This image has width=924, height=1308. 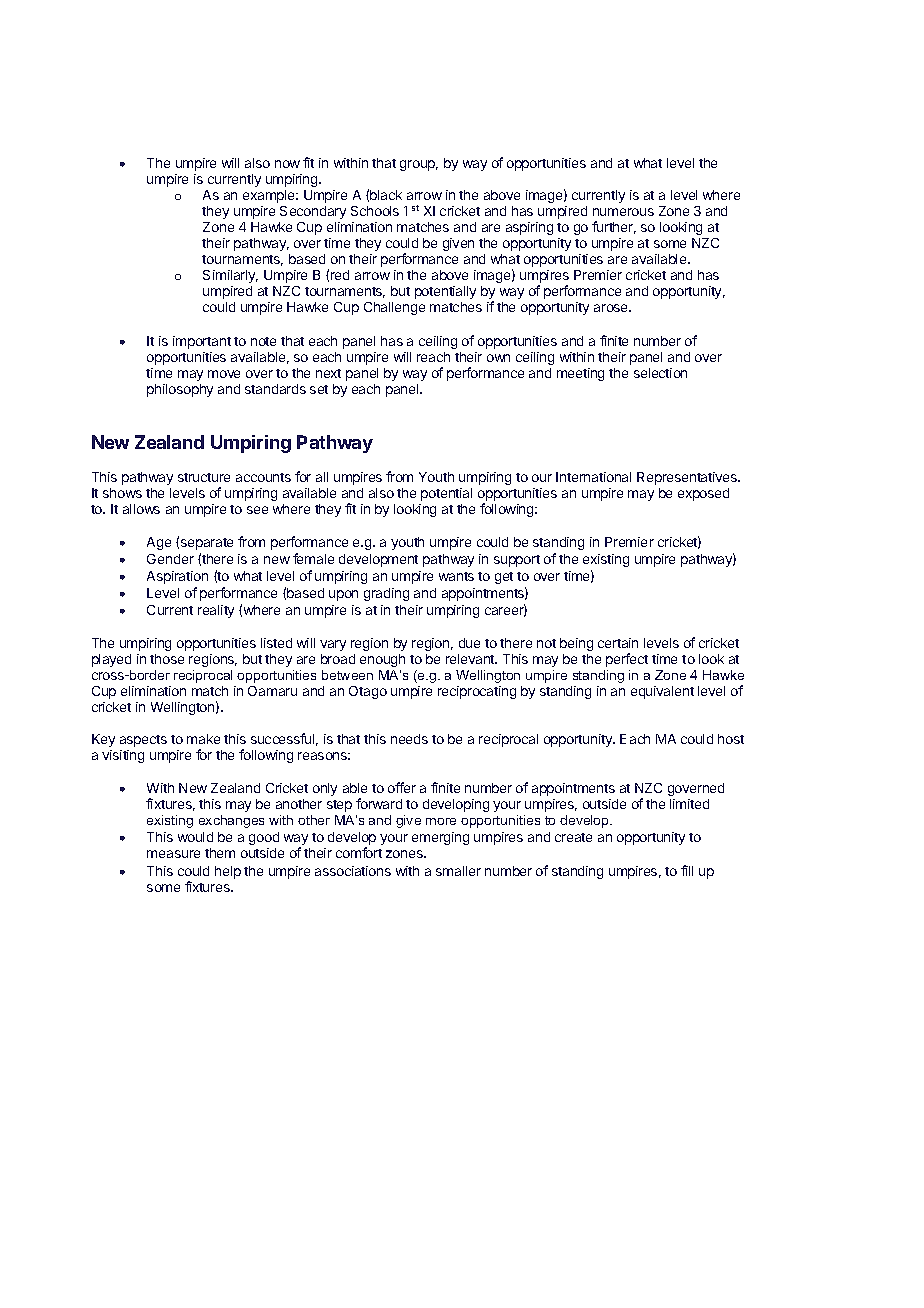 What do you see at coordinates (456, 576) in the image?
I see `wants` at bounding box center [456, 576].
